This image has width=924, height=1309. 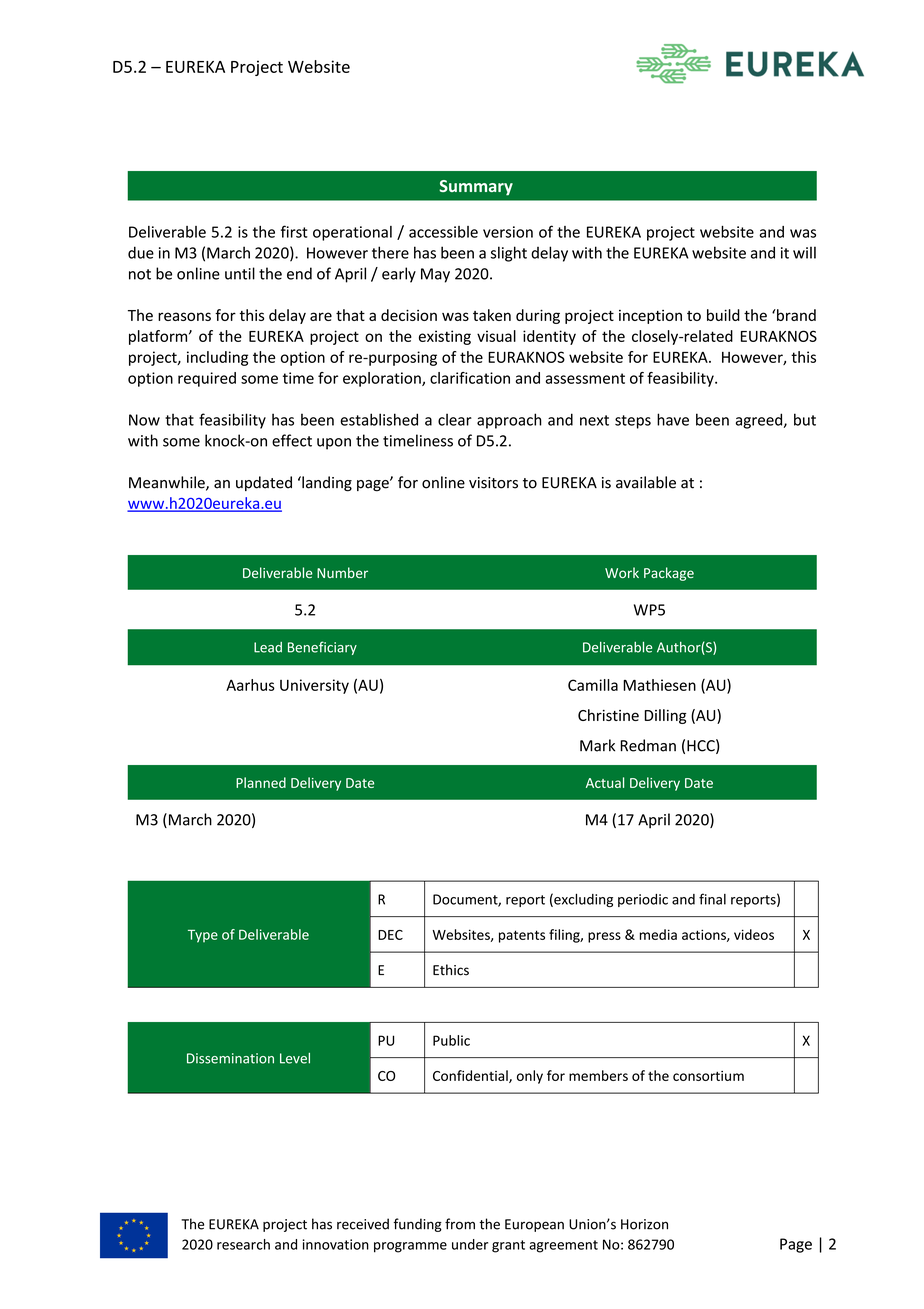 What do you see at coordinates (460, 1224) in the image?
I see `from` at bounding box center [460, 1224].
